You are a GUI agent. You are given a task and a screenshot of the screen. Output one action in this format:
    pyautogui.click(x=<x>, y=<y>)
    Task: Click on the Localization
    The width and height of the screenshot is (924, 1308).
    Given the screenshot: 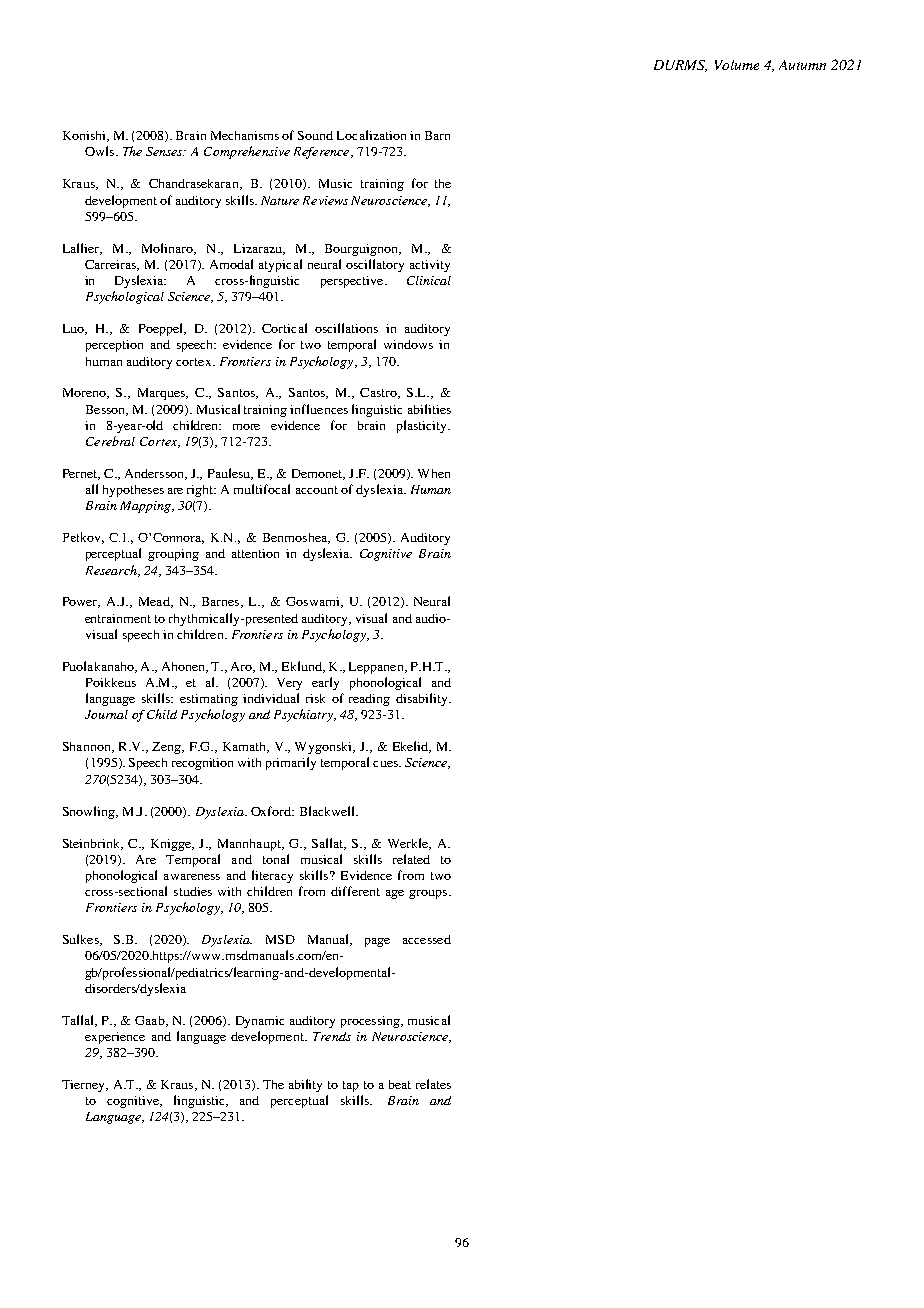 What is the action you would take?
    pyautogui.click(x=371, y=135)
